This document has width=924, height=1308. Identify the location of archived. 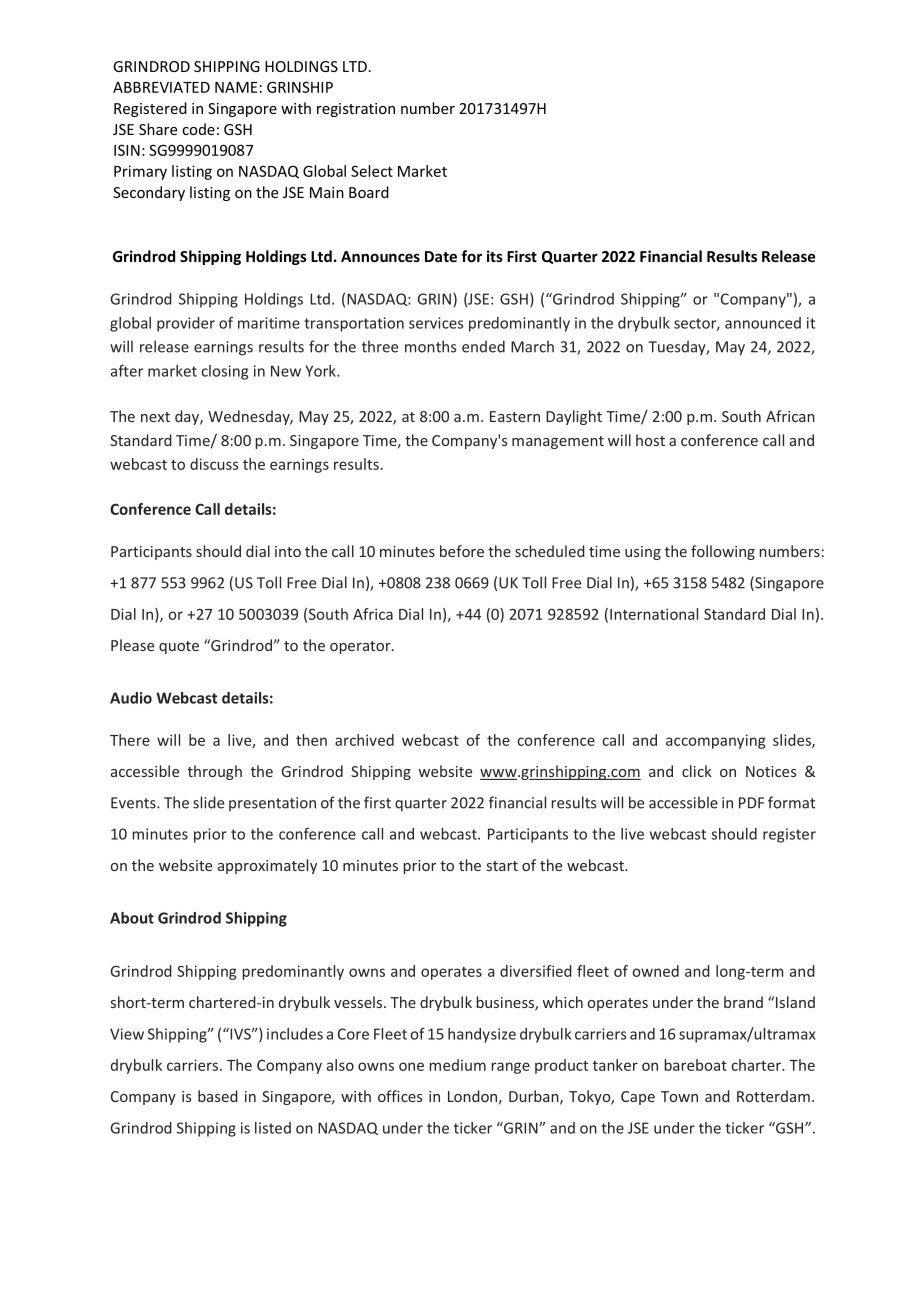
(364, 740).
